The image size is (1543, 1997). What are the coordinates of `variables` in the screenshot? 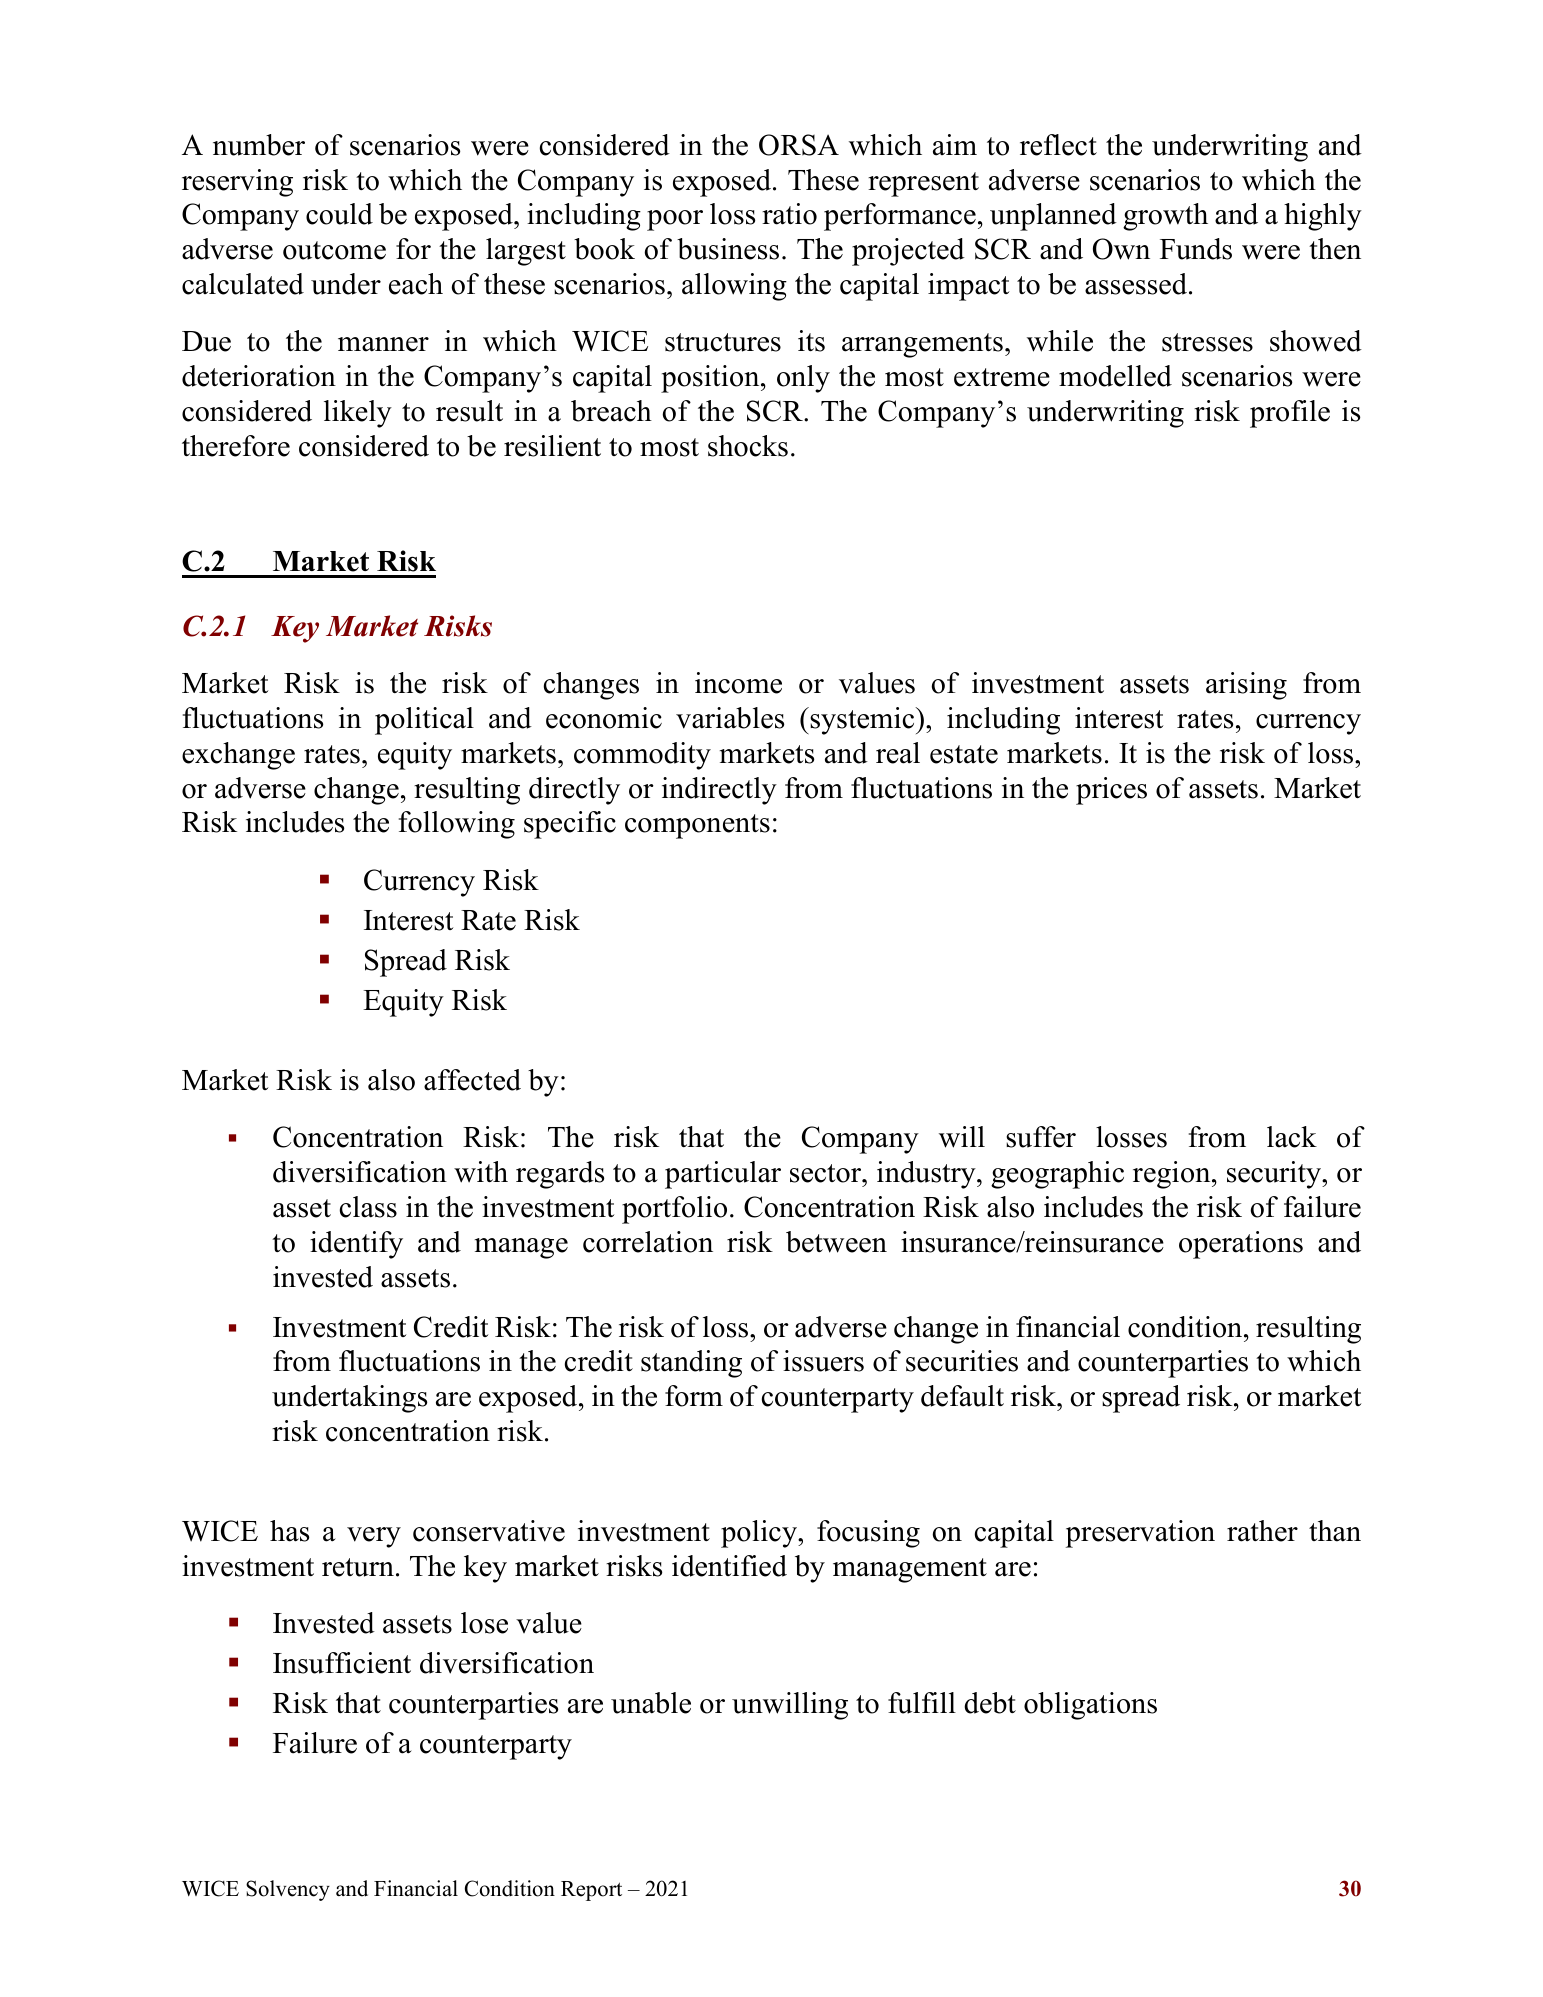 It's located at (730, 718).
